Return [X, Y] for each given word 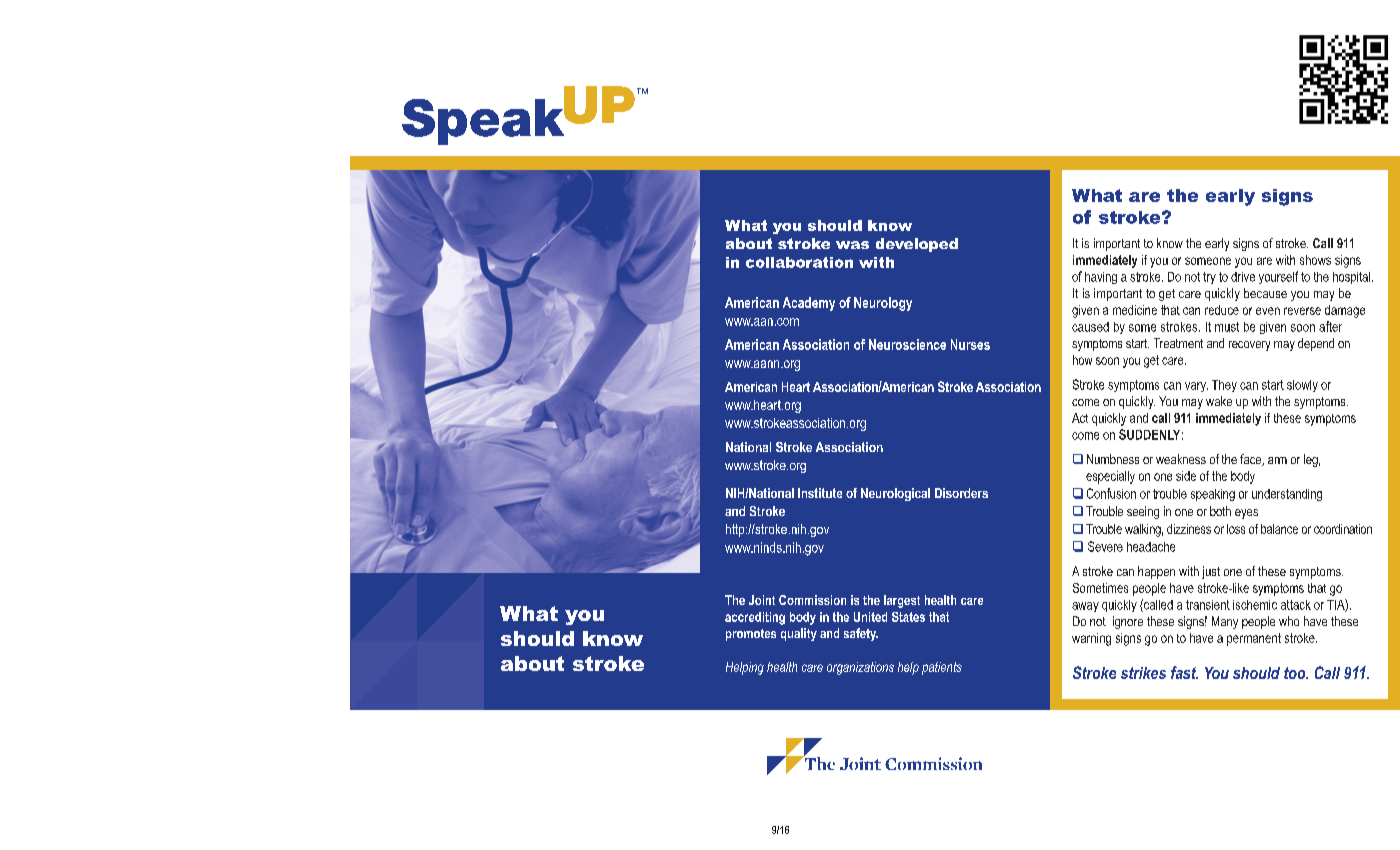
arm [1277, 460]
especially [1110, 477]
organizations [860, 668]
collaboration [799, 262]
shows [1315, 260]
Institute [820, 493]
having [1101, 278]
